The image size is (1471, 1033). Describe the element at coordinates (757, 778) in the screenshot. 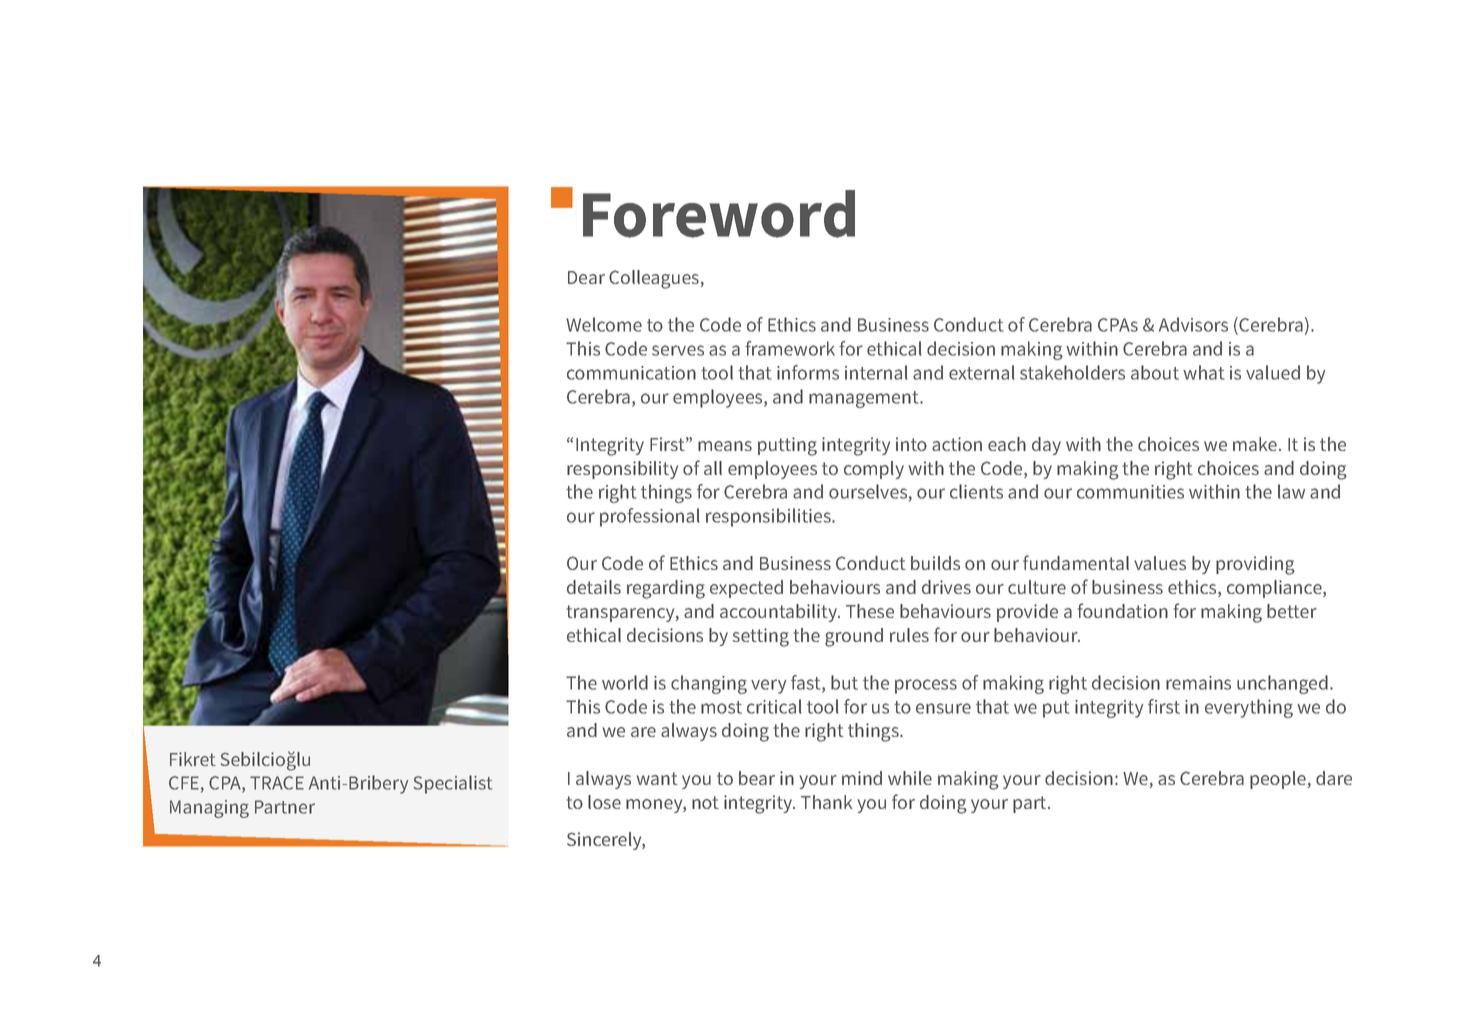

I see `bear` at that location.
